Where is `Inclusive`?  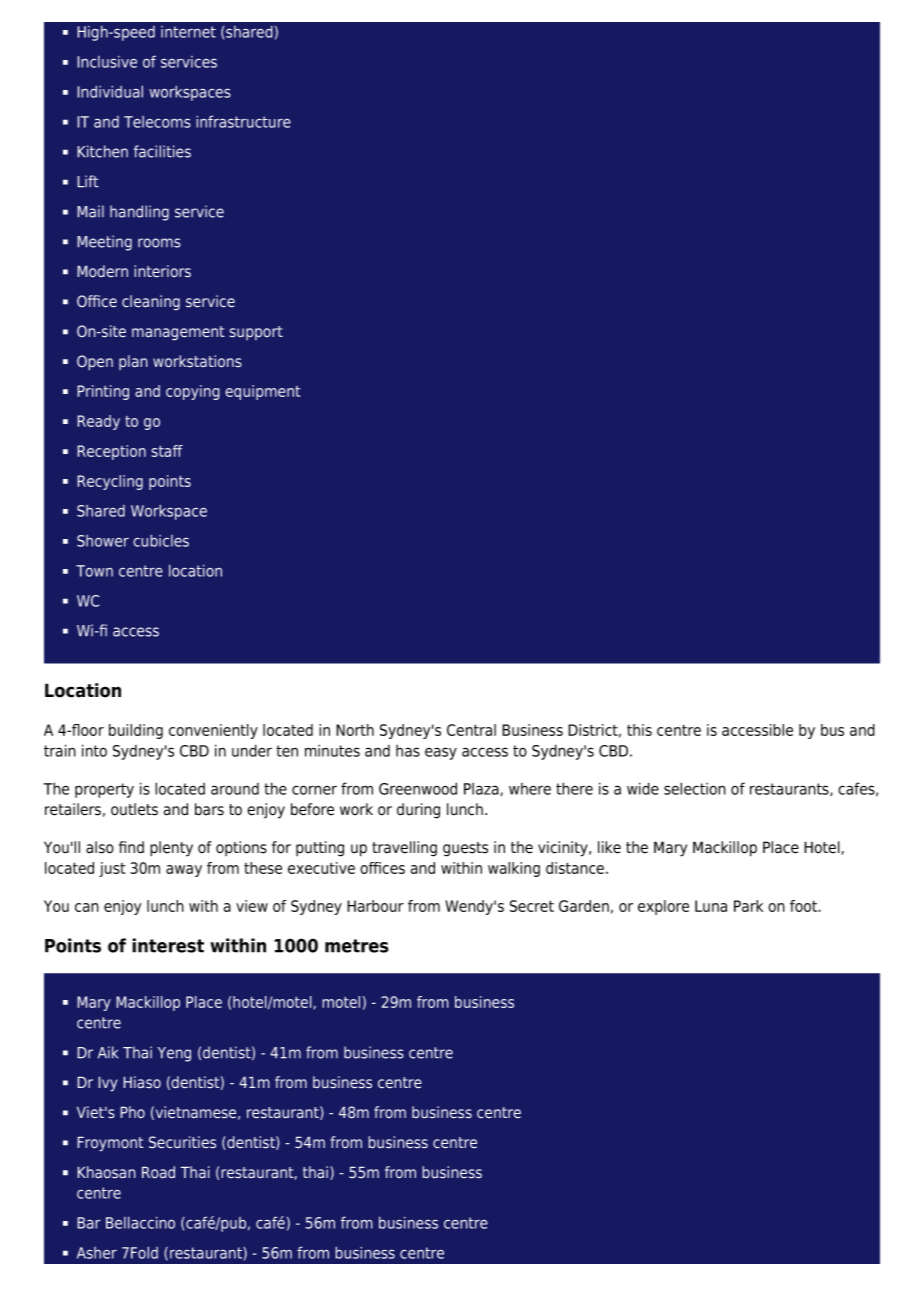 Inclusive is located at coordinates (107, 62).
